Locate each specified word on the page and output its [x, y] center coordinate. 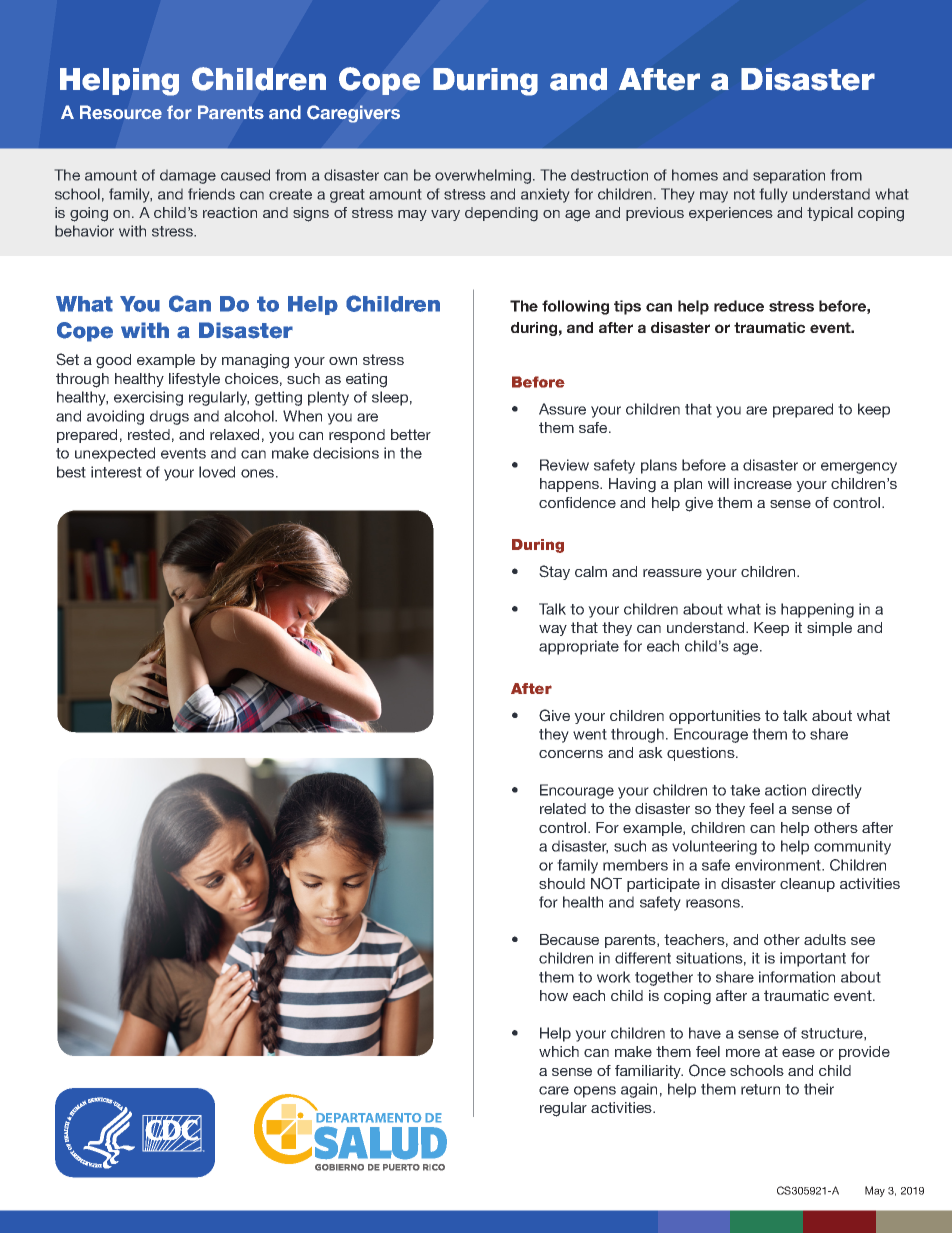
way [553, 630]
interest [116, 472]
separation [789, 176]
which [559, 1051]
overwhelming [483, 176]
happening [817, 610]
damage [188, 177]
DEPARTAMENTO [369, 1118]
